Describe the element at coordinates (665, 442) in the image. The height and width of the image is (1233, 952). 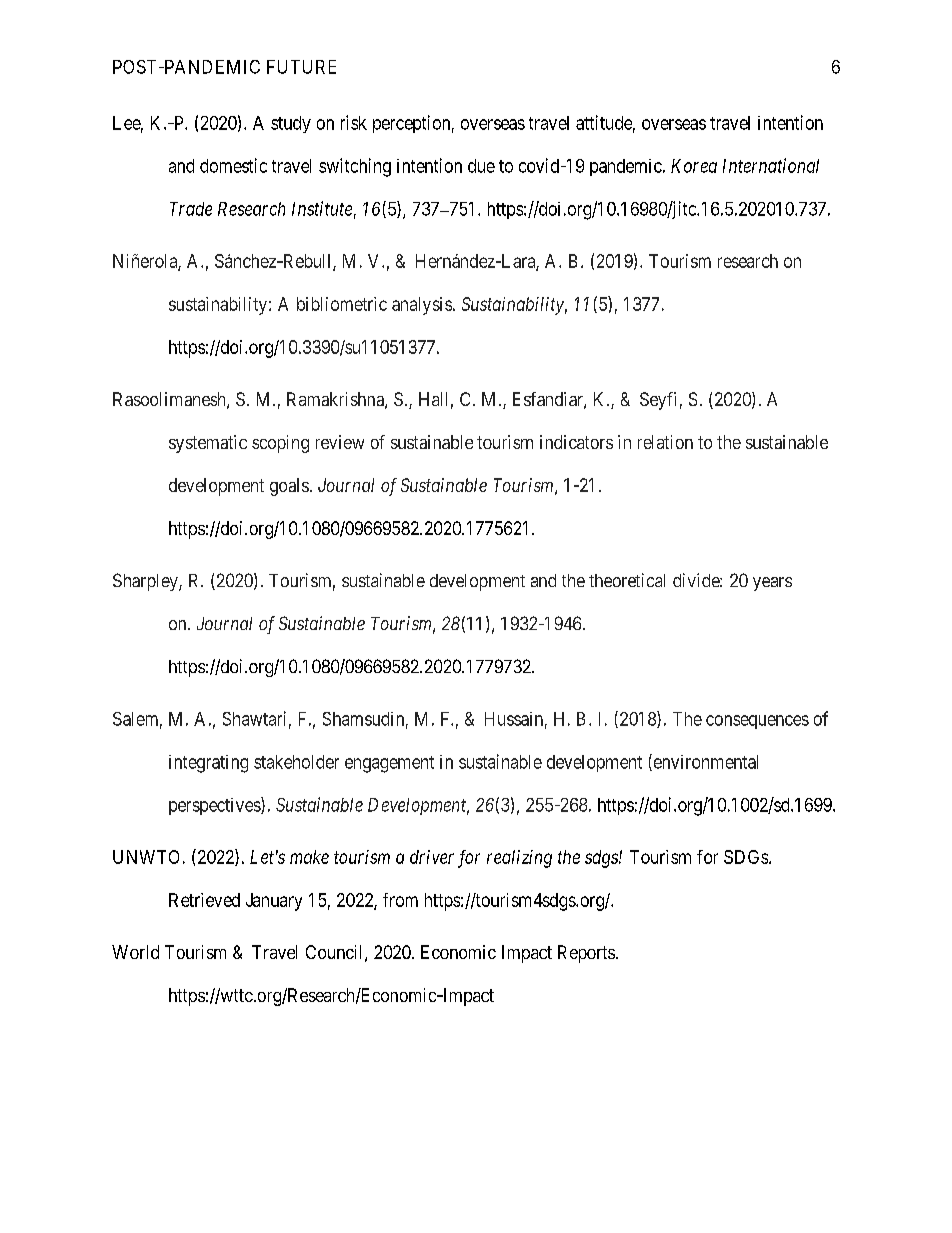
I see `relation` at that location.
